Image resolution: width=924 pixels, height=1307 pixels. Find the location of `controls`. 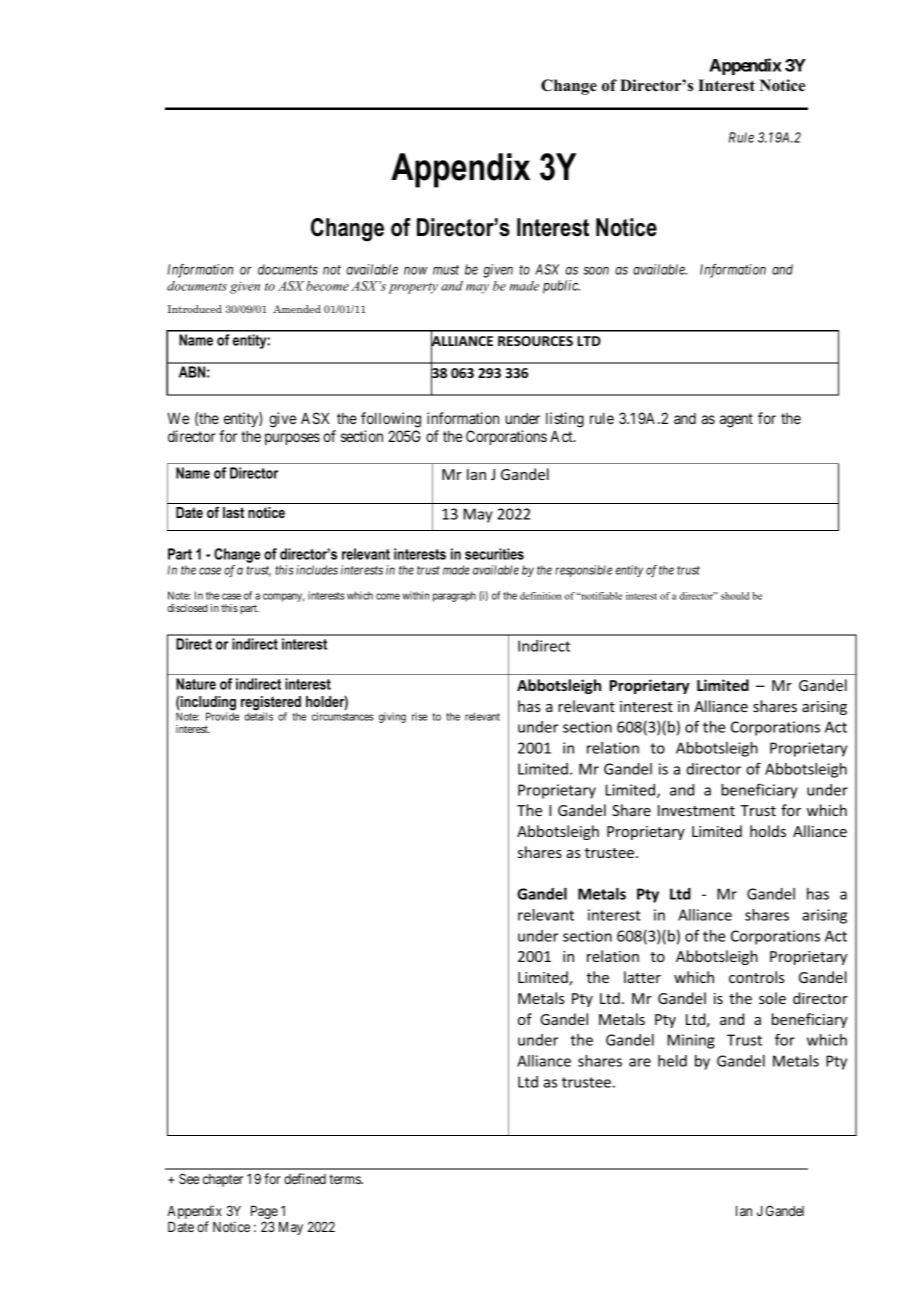

controls is located at coordinates (757, 977).
